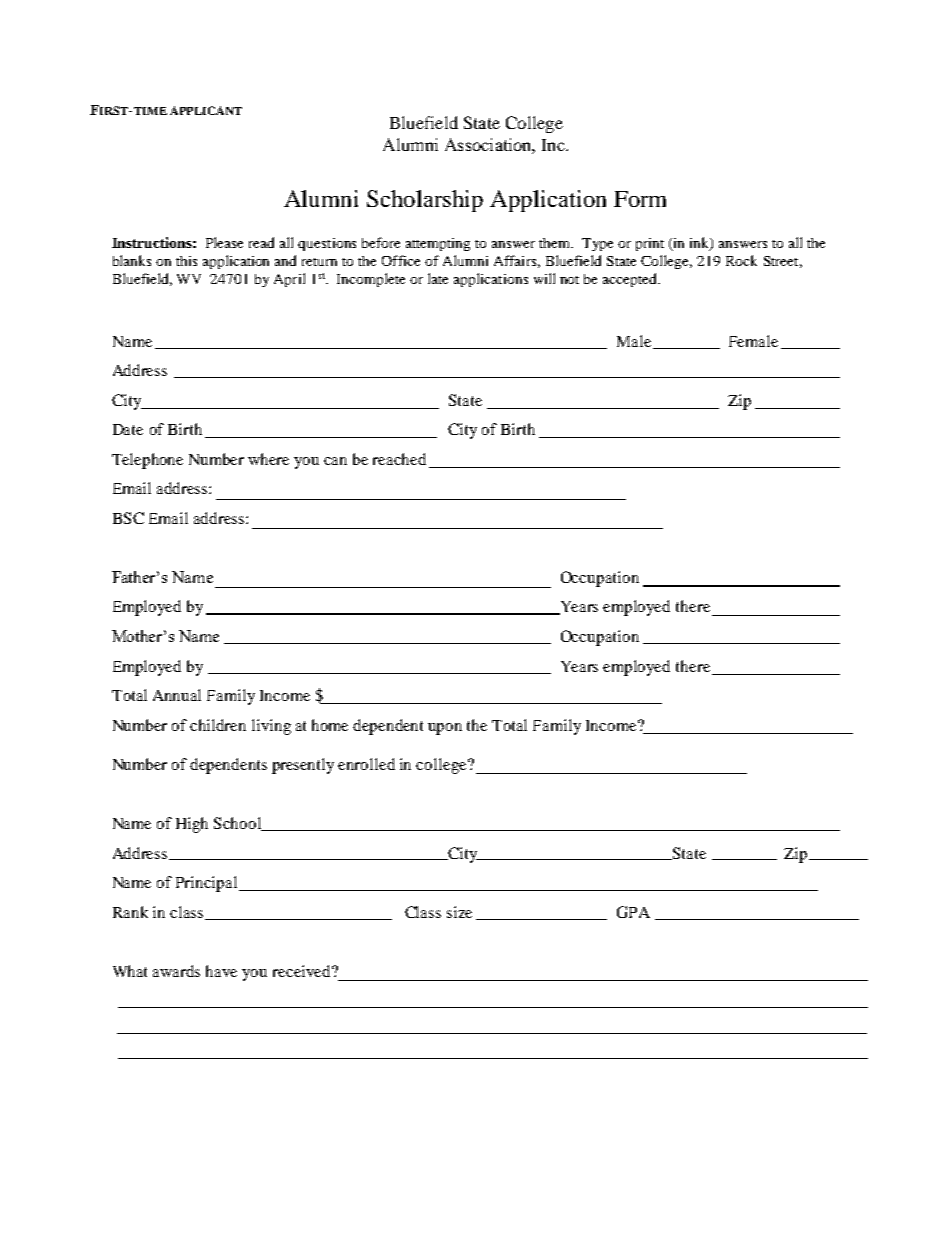 The image size is (952, 1233). Describe the element at coordinates (445, 729) in the screenshot. I see `upon` at that location.
